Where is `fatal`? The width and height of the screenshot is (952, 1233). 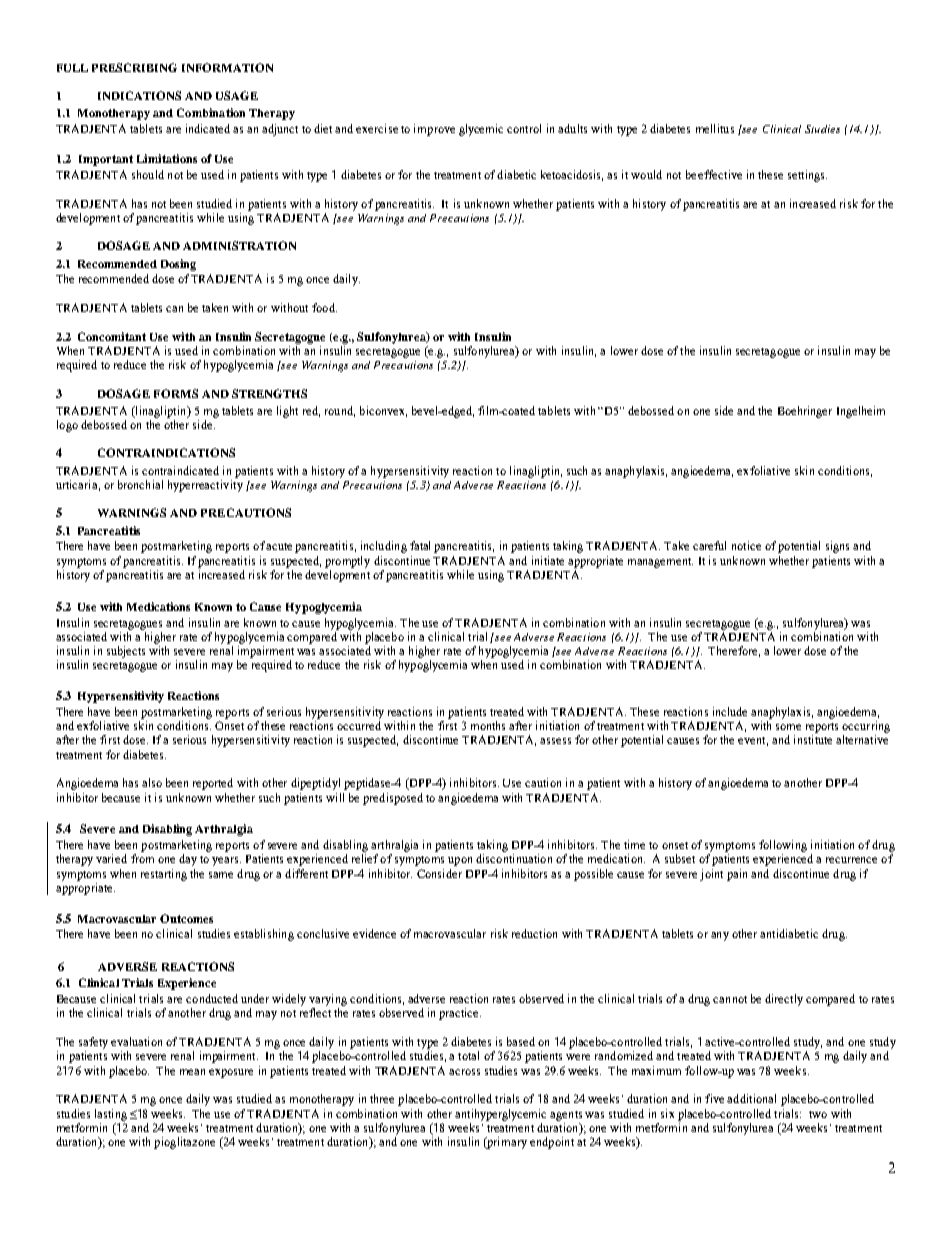 fatal is located at coordinates (420, 545).
